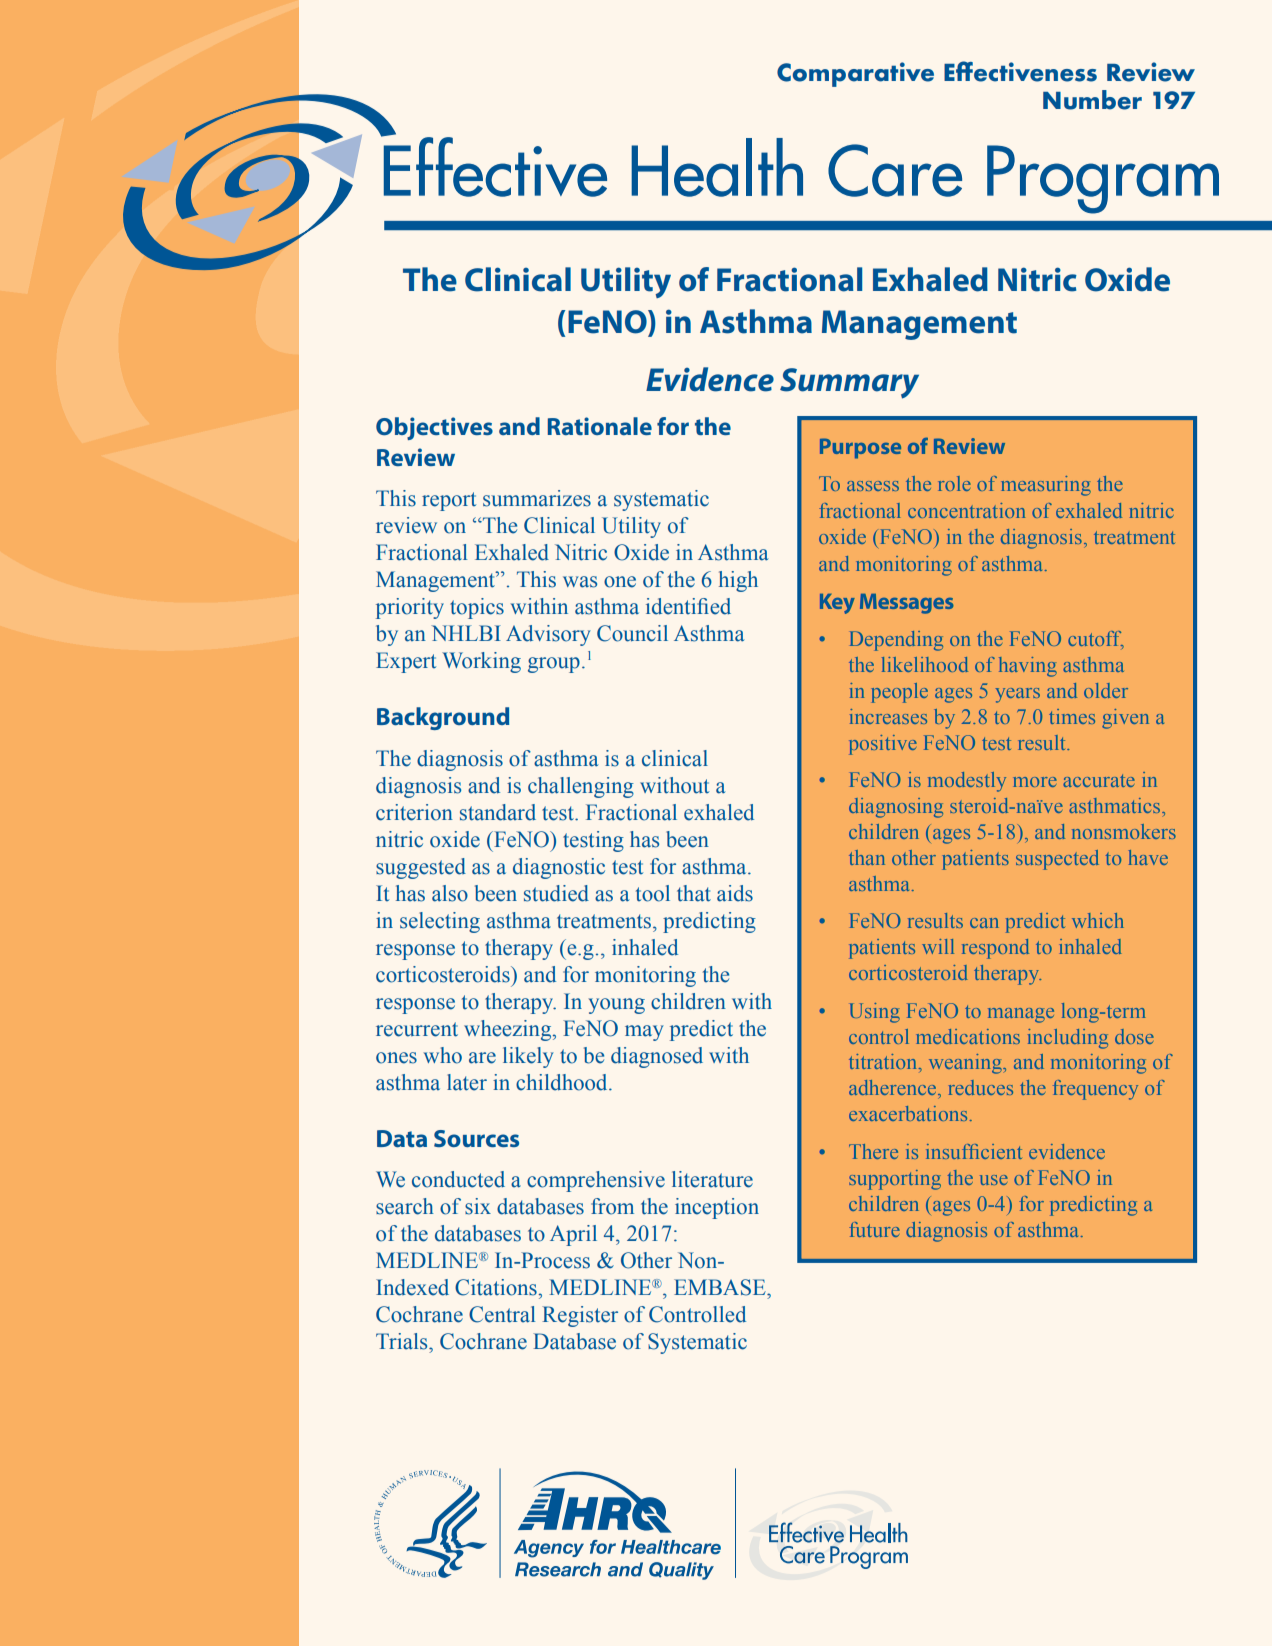 Image resolution: width=1272 pixels, height=1646 pixels. Describe the element at coordinates (738, 581) in the screenshot. I see `high` at that location.
